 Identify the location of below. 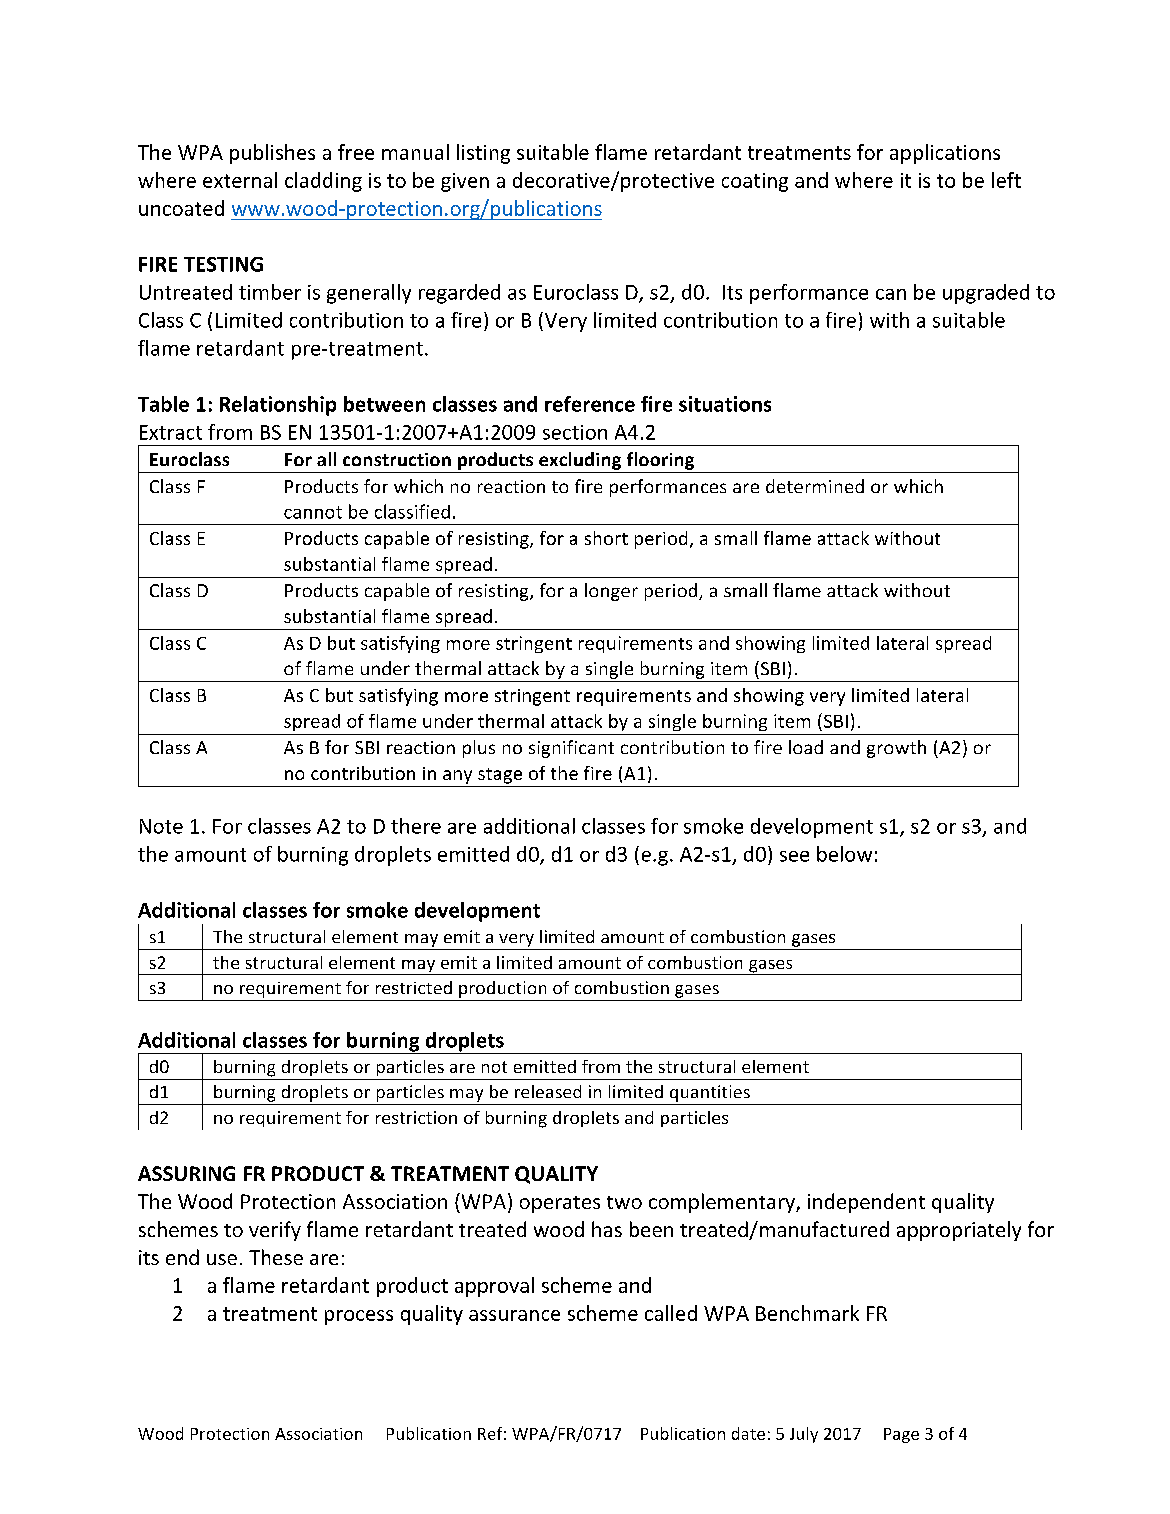
(844, 854).
